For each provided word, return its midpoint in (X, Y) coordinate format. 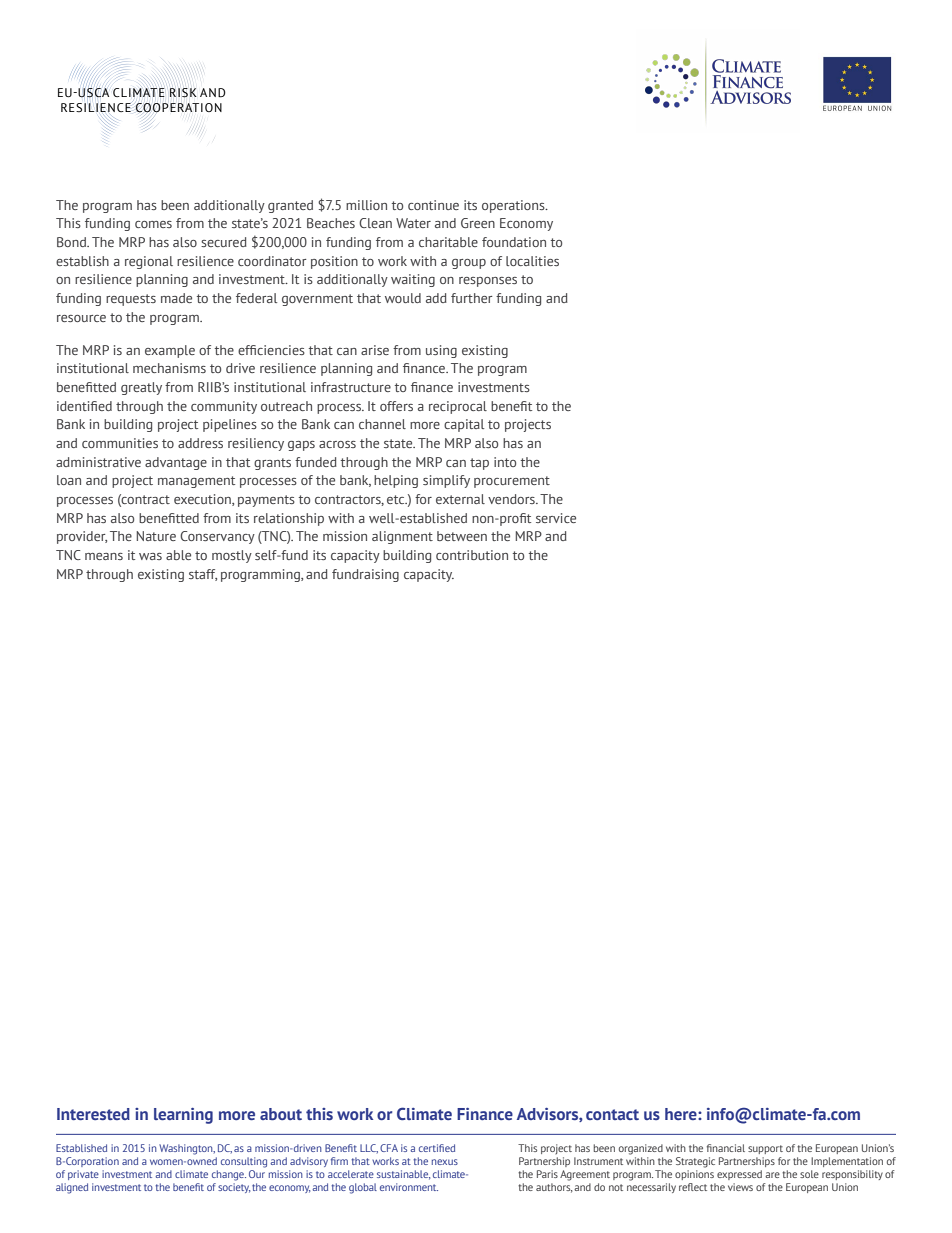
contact (612, 1114)
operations (514, 206)
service (556, 518)
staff (203, 575)
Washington (187, 1149)
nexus (445, 1162)
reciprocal (458, 407)
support (765, 1149)
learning (183, 1116)
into (505, 462)
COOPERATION (179, 108)
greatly (141, 388)
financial (726, 1148)
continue (433, 205)
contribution (472, 555)
